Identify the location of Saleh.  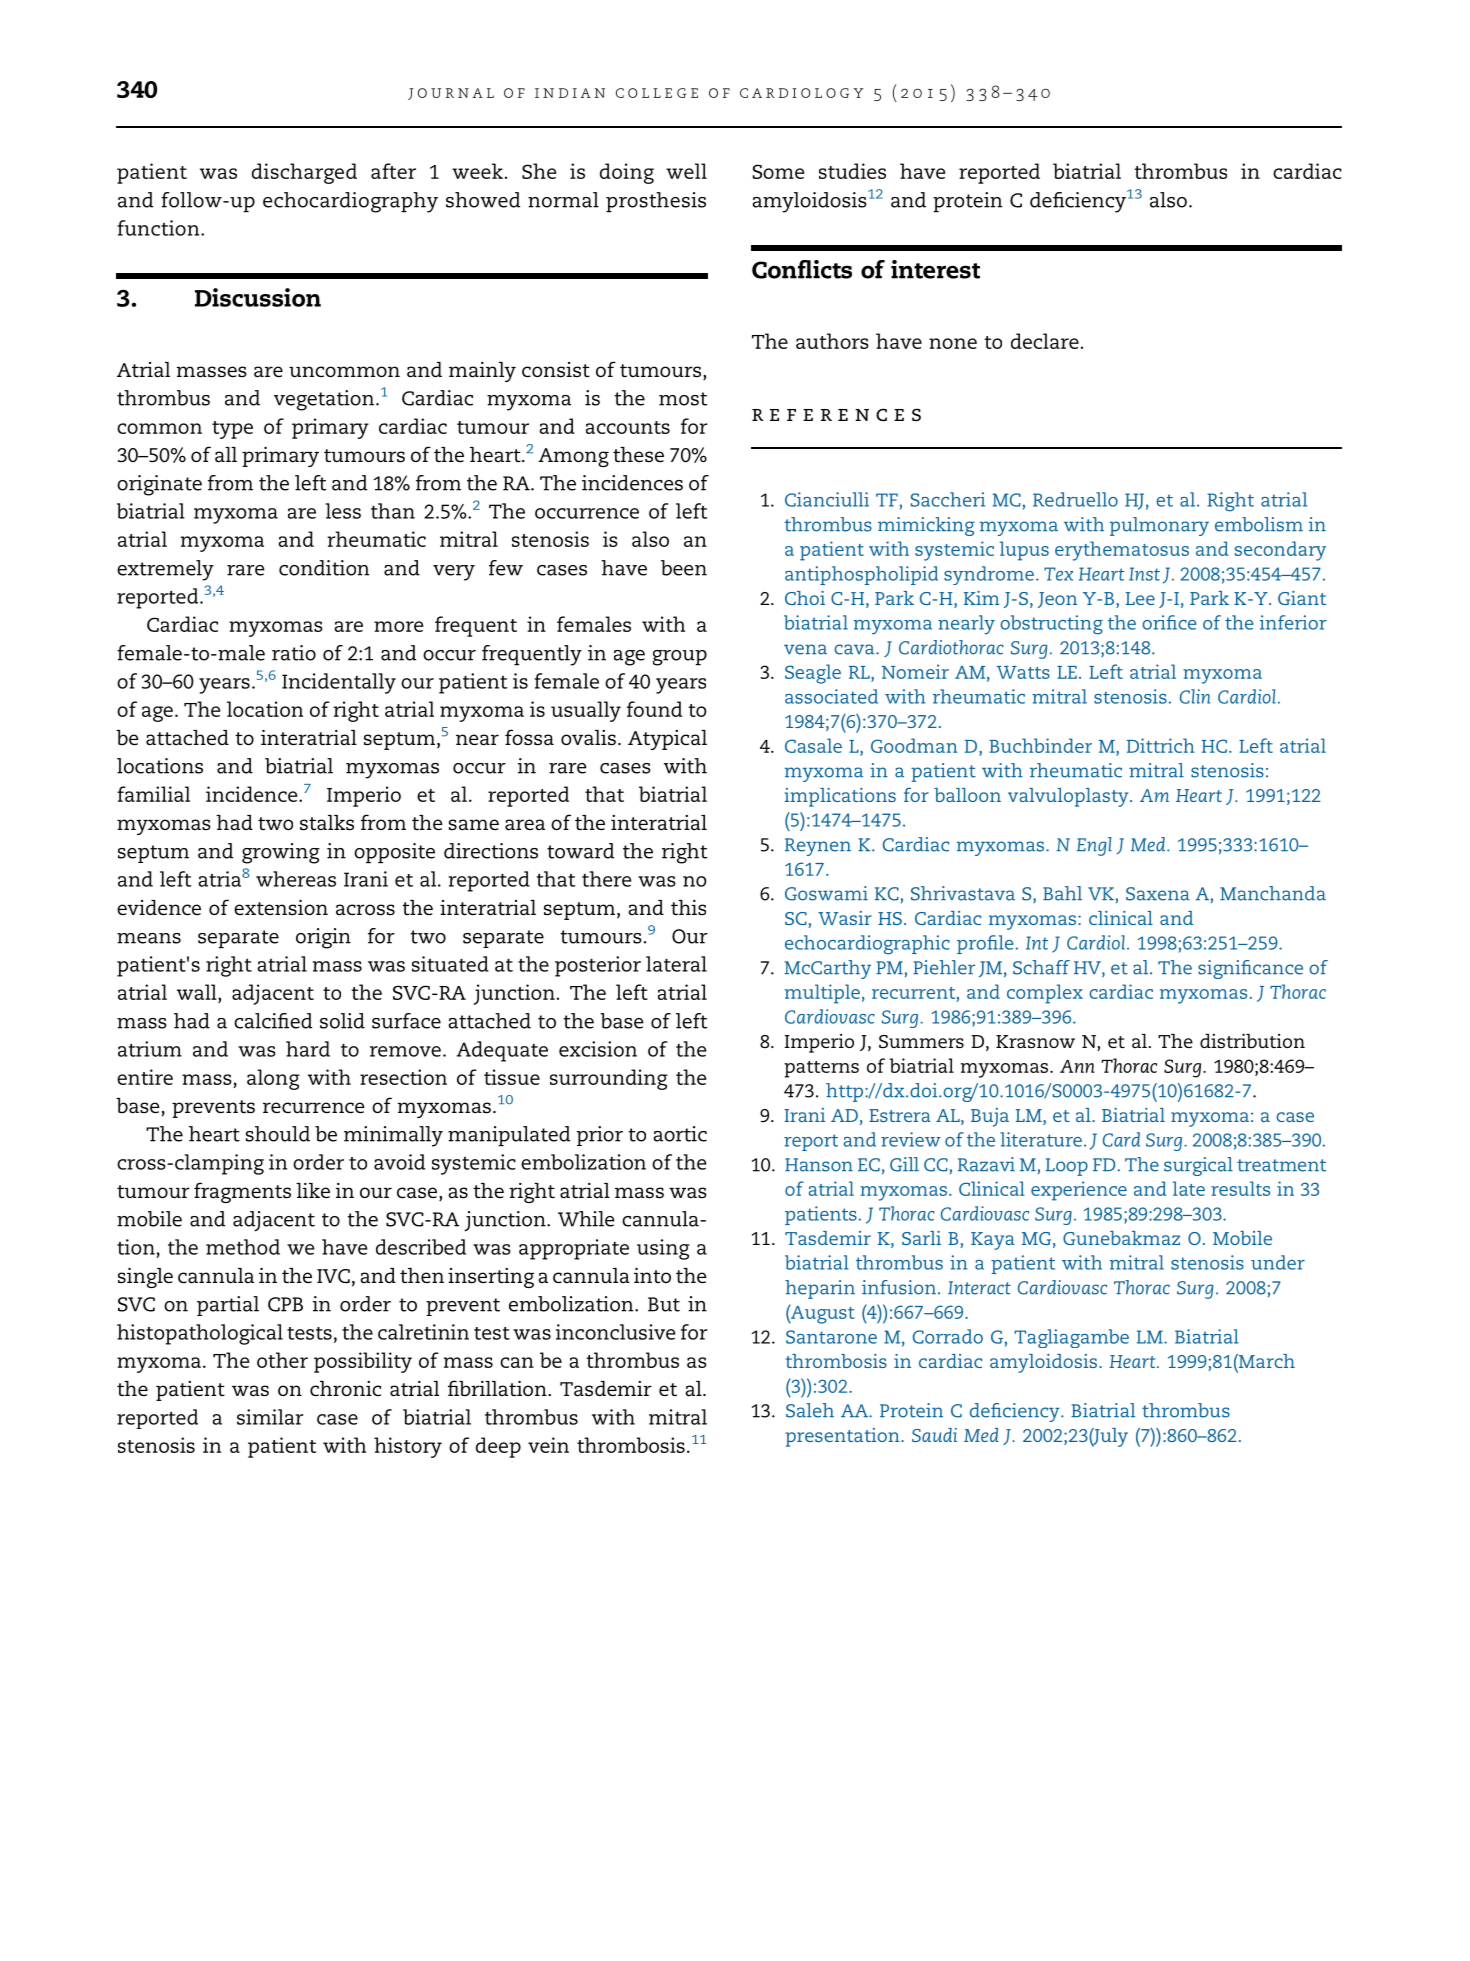
(810, 1410).
